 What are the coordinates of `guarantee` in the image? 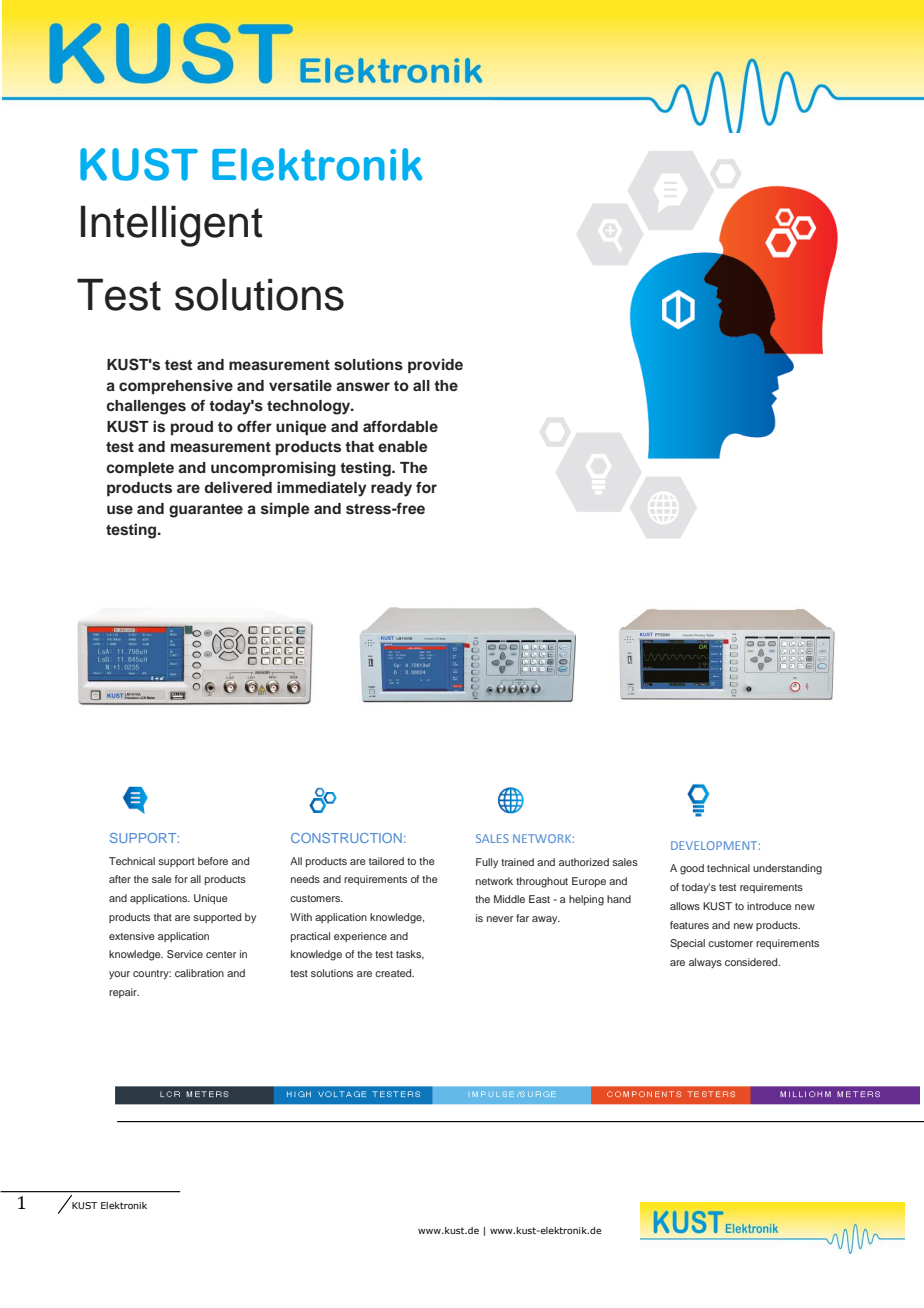 It's located at (206, 511).
